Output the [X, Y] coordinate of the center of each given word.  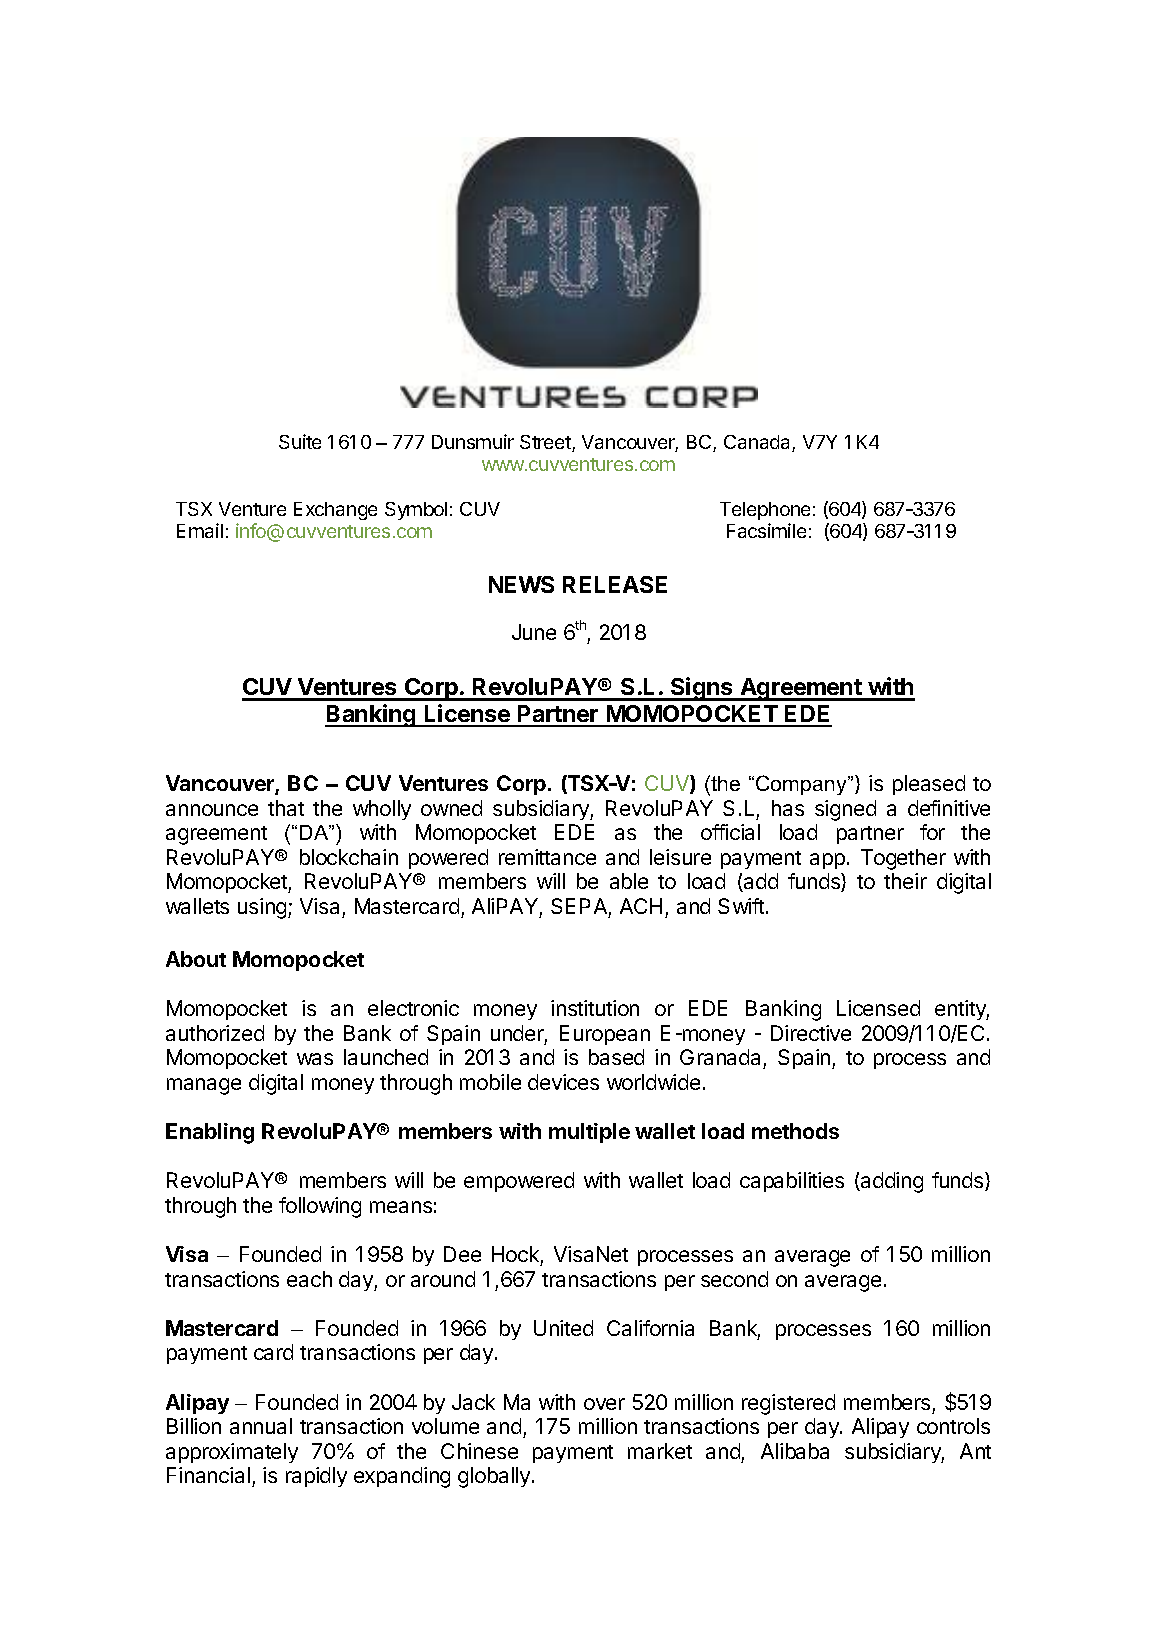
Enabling [210, 1133]
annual [261, 1426]
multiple [589, 1133]
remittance [547, 857]
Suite [300, 441]
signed [845, 810]
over [604, 1404]
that [286, 808]
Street [546, 443]
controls [953, 1426]
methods [795, 1131]
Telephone [765, 511]
